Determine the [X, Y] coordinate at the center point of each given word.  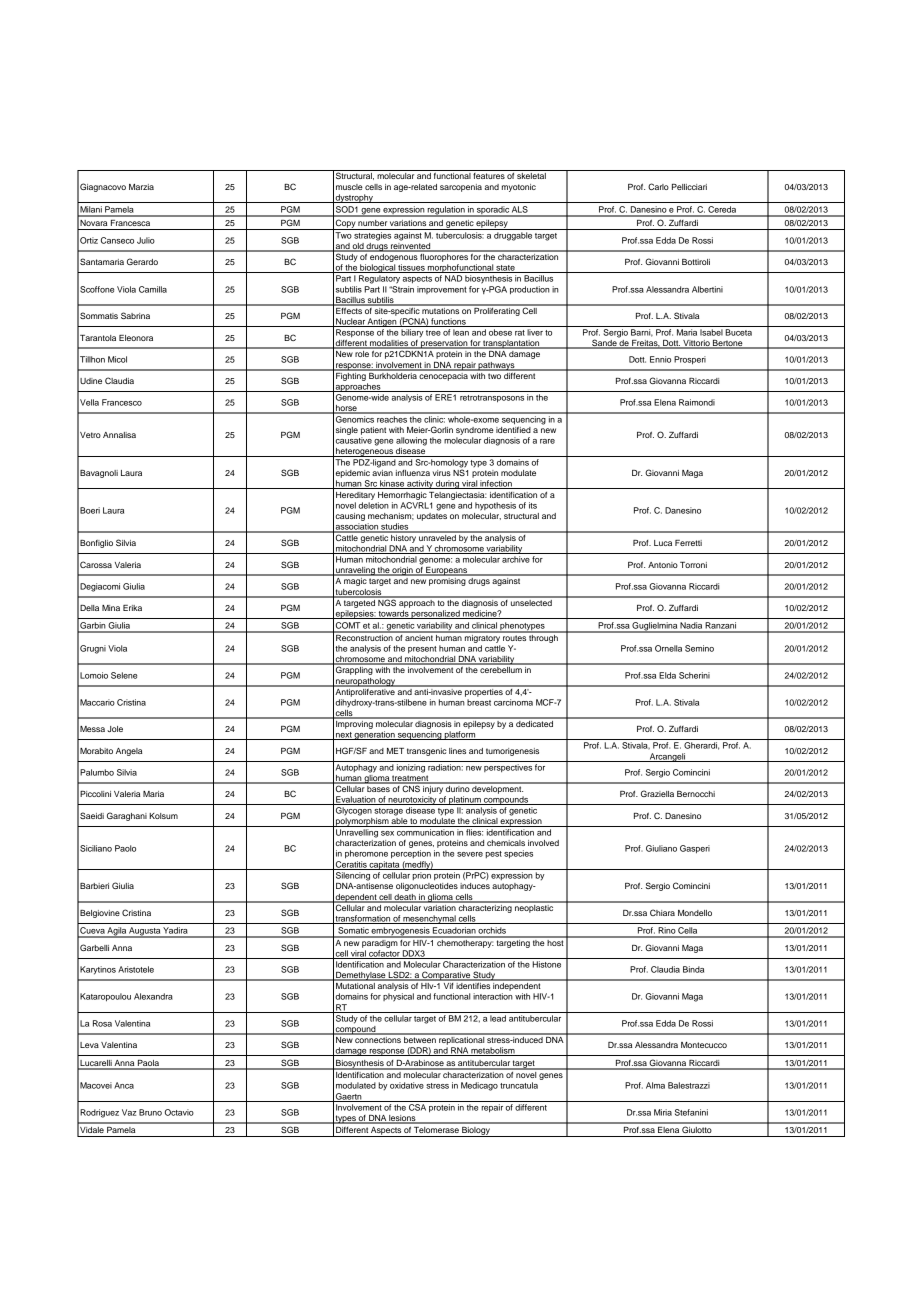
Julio [146, 240]
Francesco [122, 402]
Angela [129, 752]
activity [420, 484]
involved [543, 843]
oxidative [407, 1085]
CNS [411, 787]
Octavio [179, 1112]
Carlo [658, 186]
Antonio [663, 565]
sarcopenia [461, 188]
